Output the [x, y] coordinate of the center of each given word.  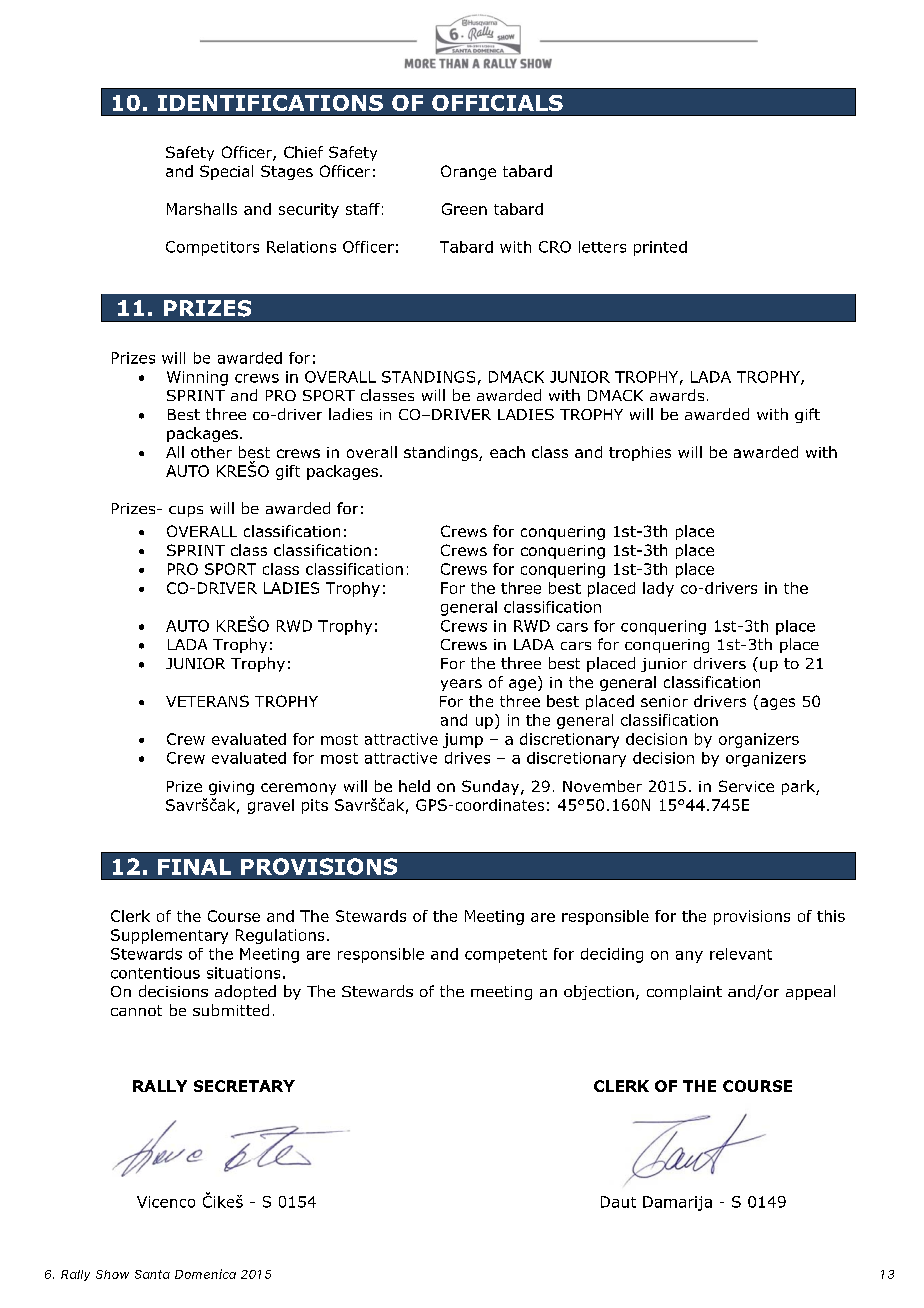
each [507, 452]
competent [506, 956]
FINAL [194, 867]
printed [660, 248]
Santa [152, 1274]
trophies [640, 453]
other [211, 452]
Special [226, 172]
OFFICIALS [497, 103]
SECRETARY [244, 1086]
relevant [741, 954]
